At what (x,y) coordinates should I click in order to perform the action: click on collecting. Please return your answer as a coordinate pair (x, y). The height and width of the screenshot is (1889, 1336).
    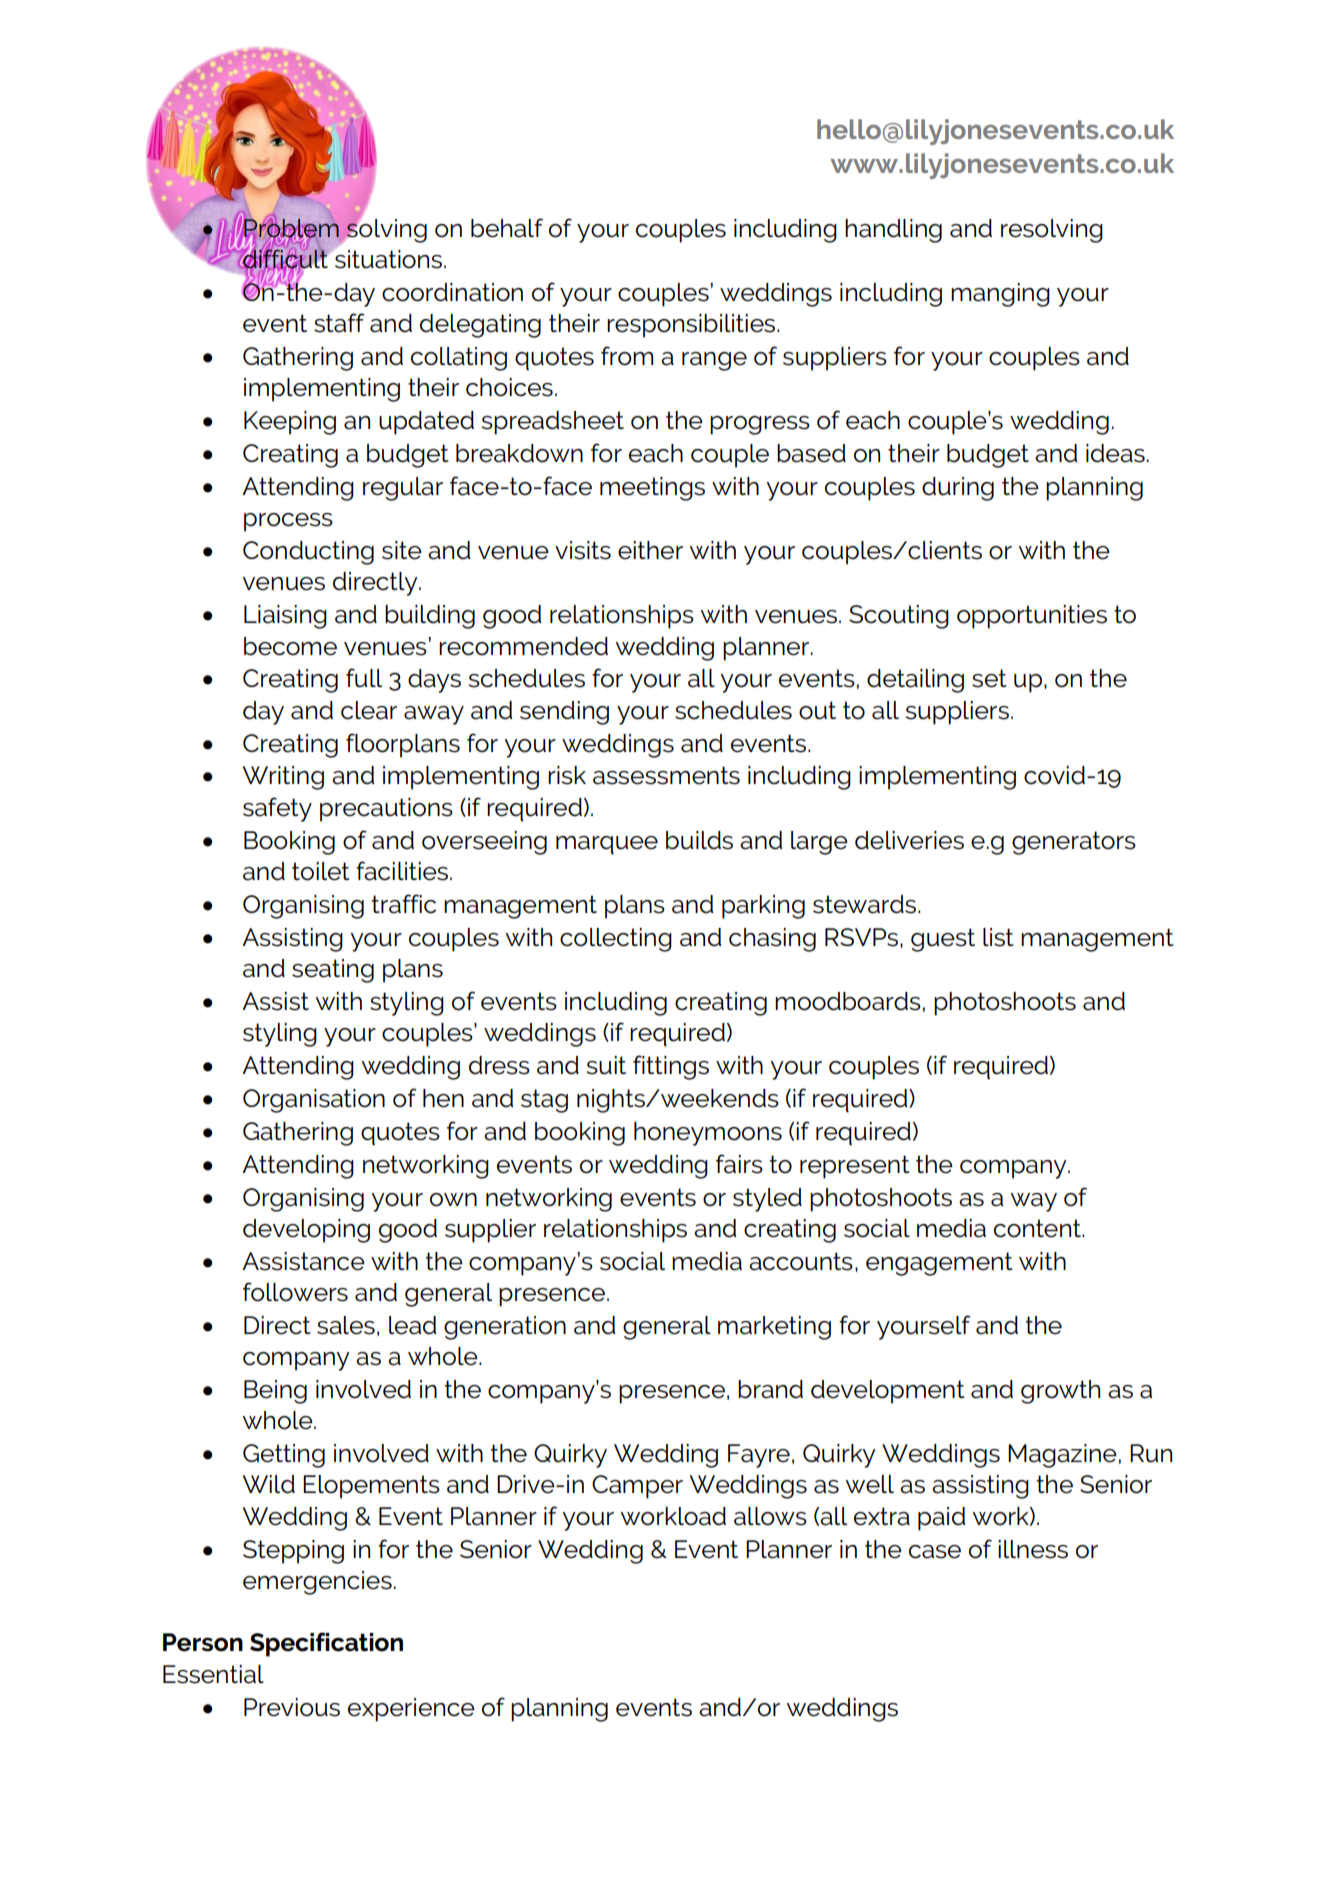
    Looking at the image, I should click on (616, 940).
